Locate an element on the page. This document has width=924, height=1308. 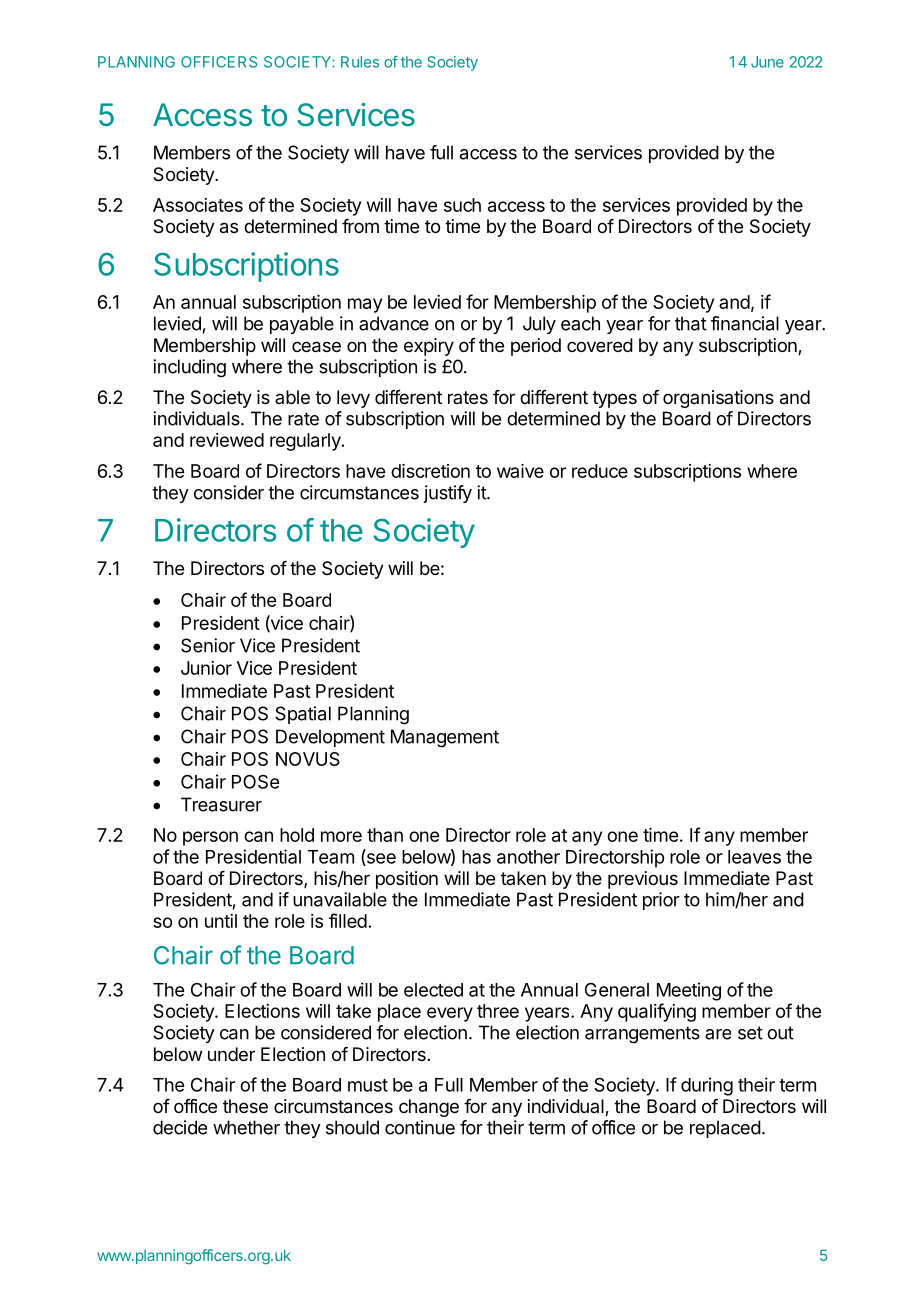
Senior is located at coordinates (208, 645).
